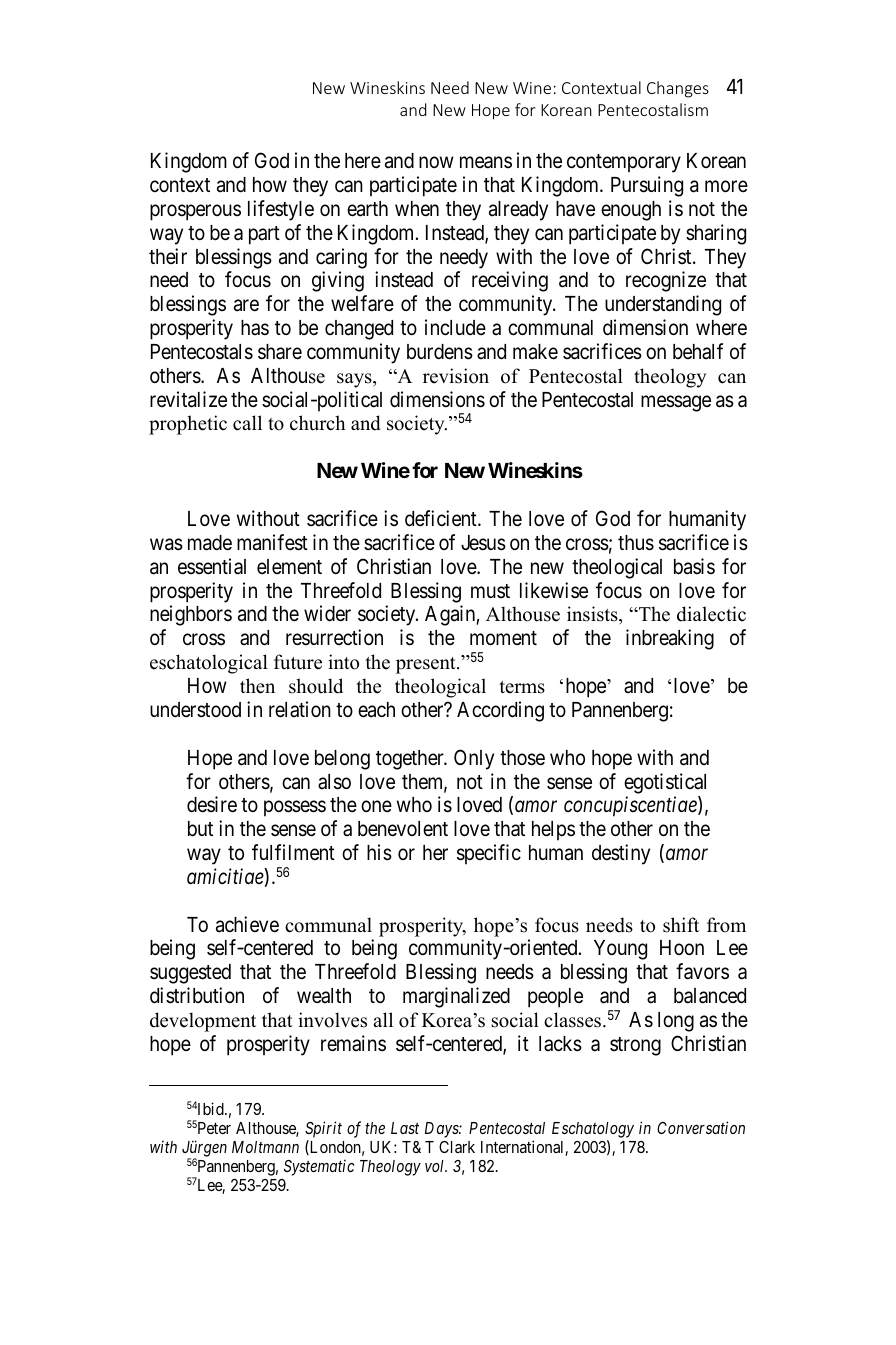 Image resolution: width=896 pixels, height=1345 pixels. What do you see at coordinates (636, 543) in the image?
I see `thus` at bounding box center [636, 543].
